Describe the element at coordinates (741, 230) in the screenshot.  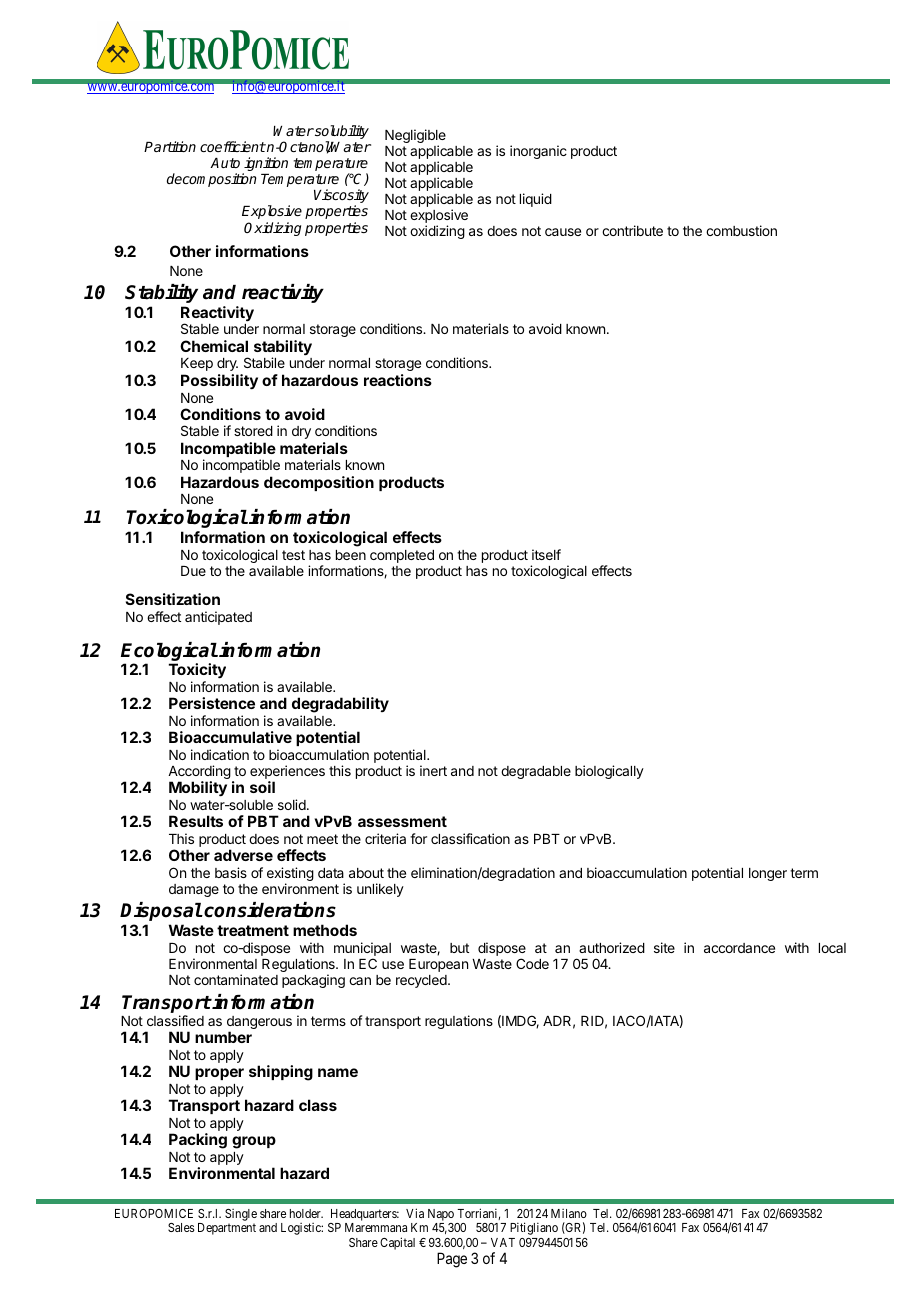
I see `combustion` at that location.
